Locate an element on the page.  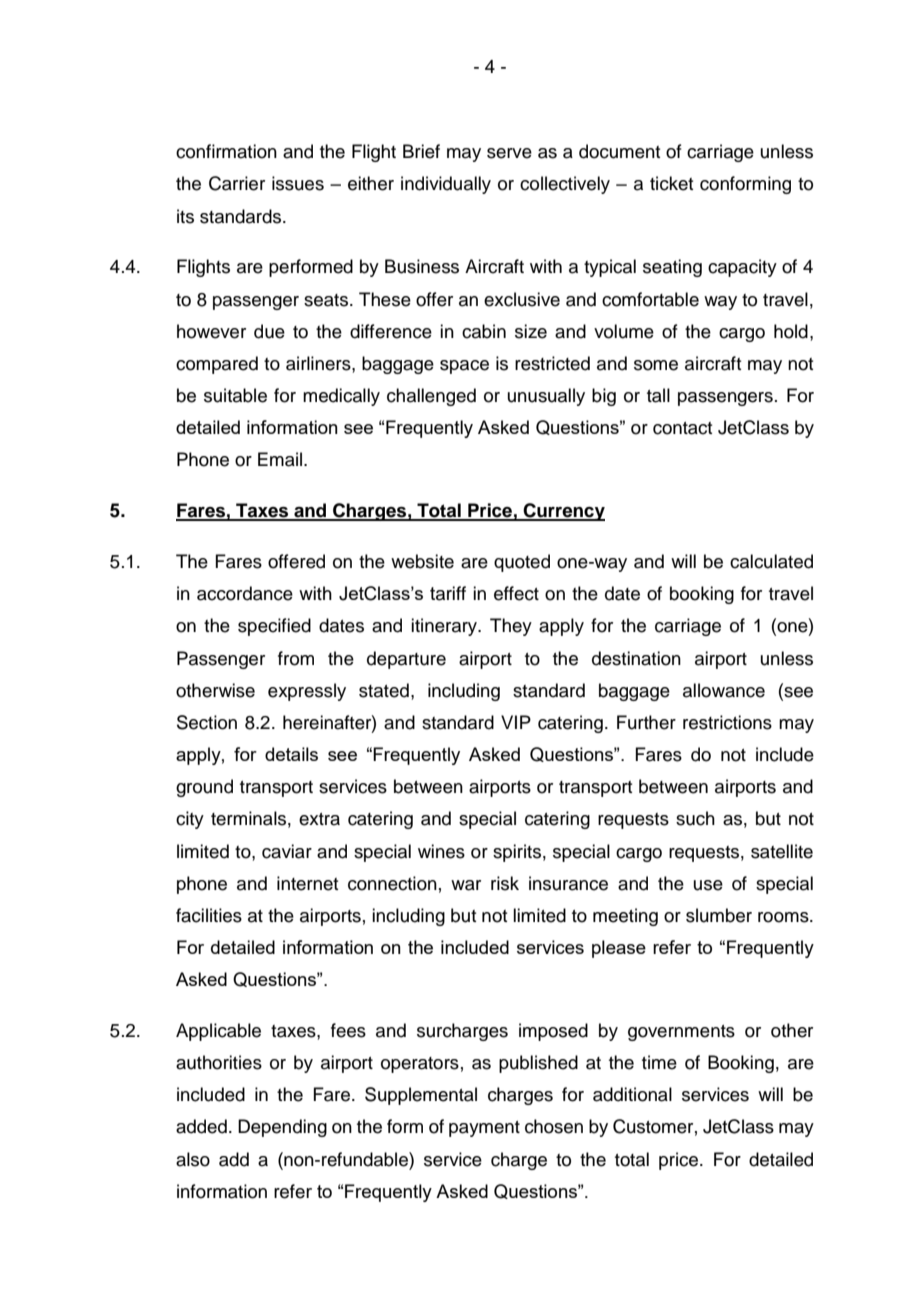
serve is located at coordinates (509, 153).
